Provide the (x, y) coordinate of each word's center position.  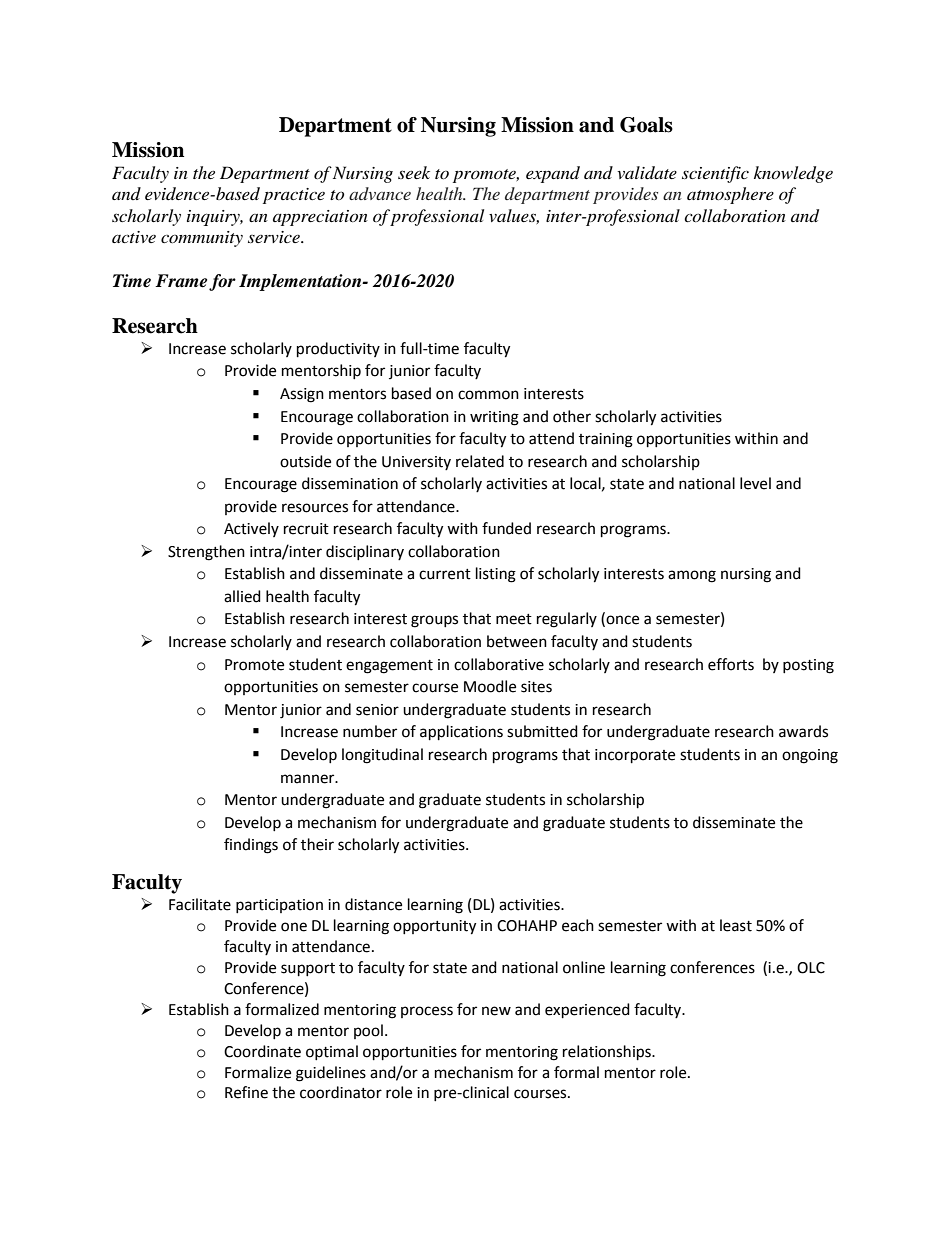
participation (279, 906)
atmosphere (730, 195)
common (488, 395)
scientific (715, 174)
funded (506, 528)
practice (294, 196)
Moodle (490, 686)
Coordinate (262, 1051)
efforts (731, 664)
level (755, 483)
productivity (338, 350)
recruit (306, 529)
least (736, 925)
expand (553, 174)
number (370, 731)
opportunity (434, 927)
